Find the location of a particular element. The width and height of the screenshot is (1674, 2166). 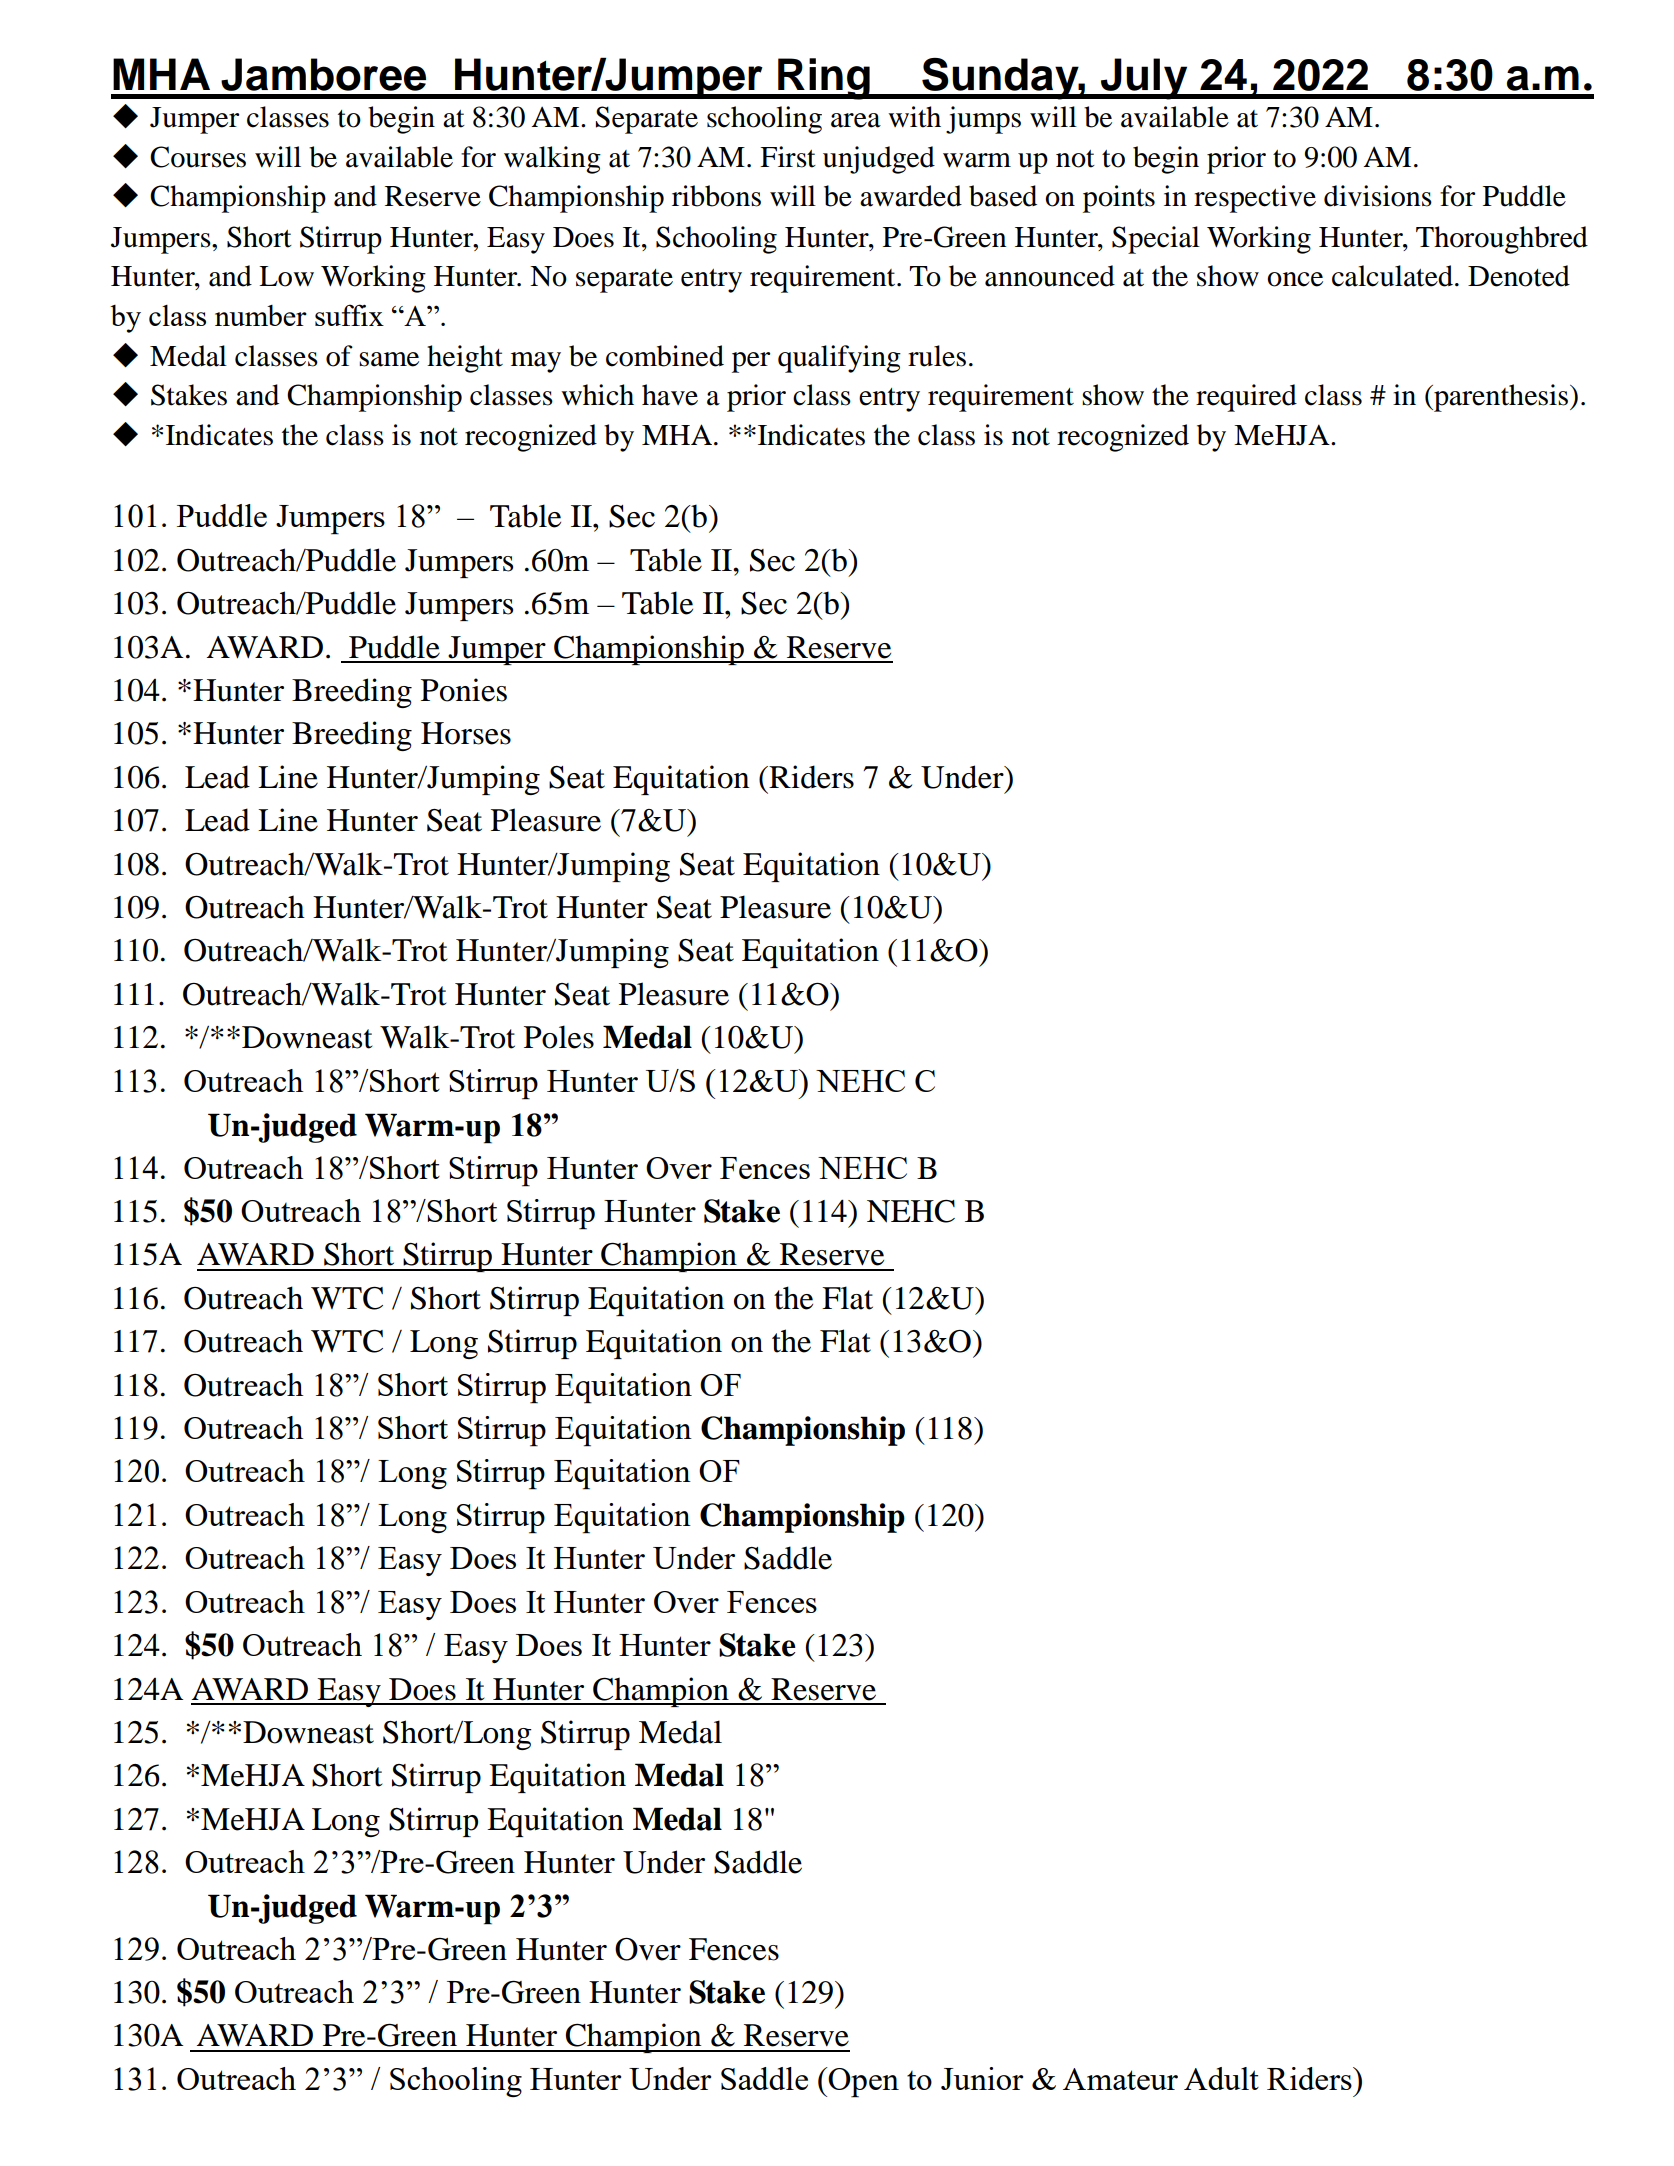

Adult is located at coordinates (1221, 2078).
